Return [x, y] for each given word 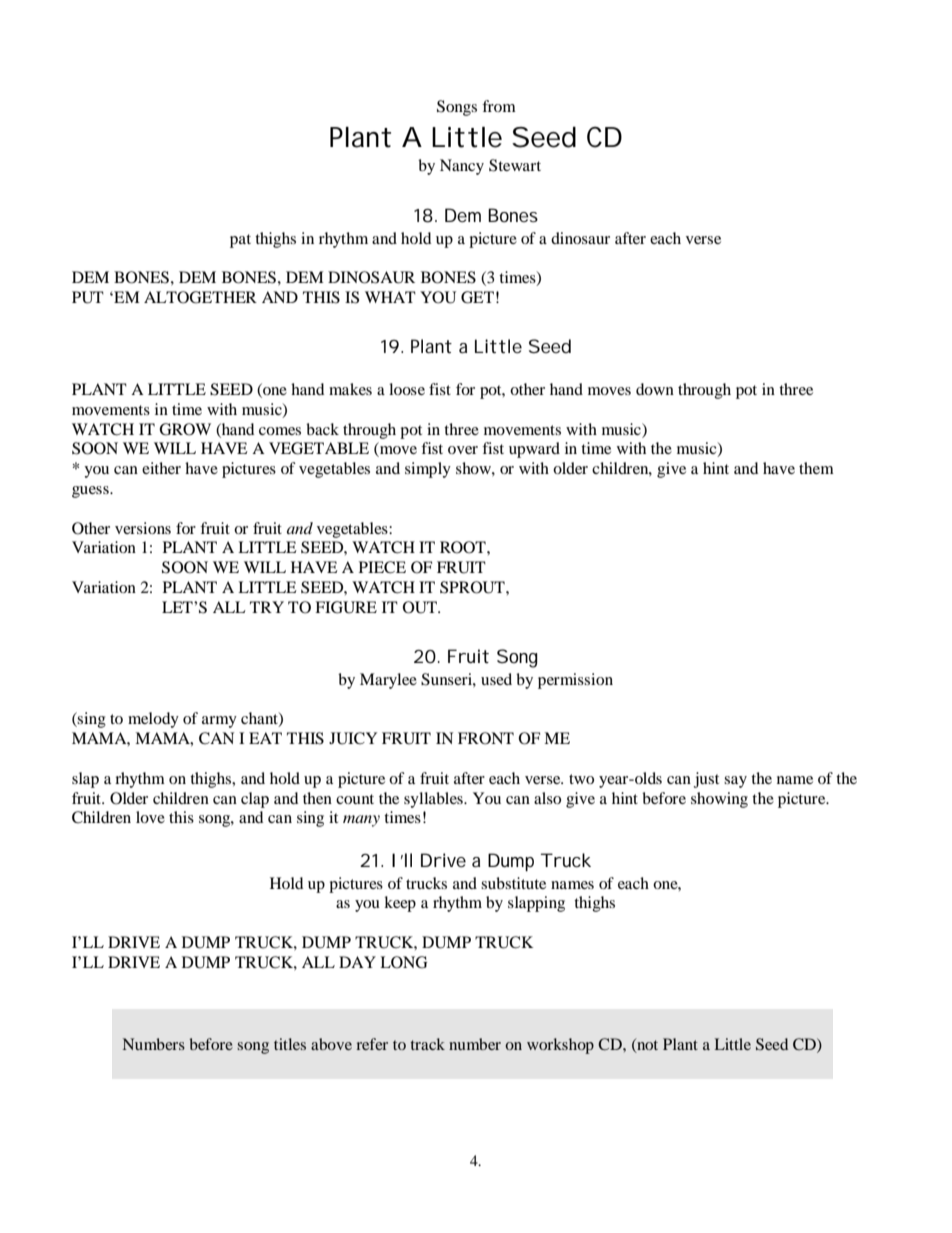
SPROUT [473, 587]
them [816, 468]
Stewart [515, 165]
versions [143, 528]
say [735, 782]
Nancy [462, 167]
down [655, 389]
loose [407, 389]
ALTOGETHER [200, 297]
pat [240, 241]
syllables [434, 800]
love [150, 817]
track [427, 1044]
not [646, 1045]
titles [290, 1044]
